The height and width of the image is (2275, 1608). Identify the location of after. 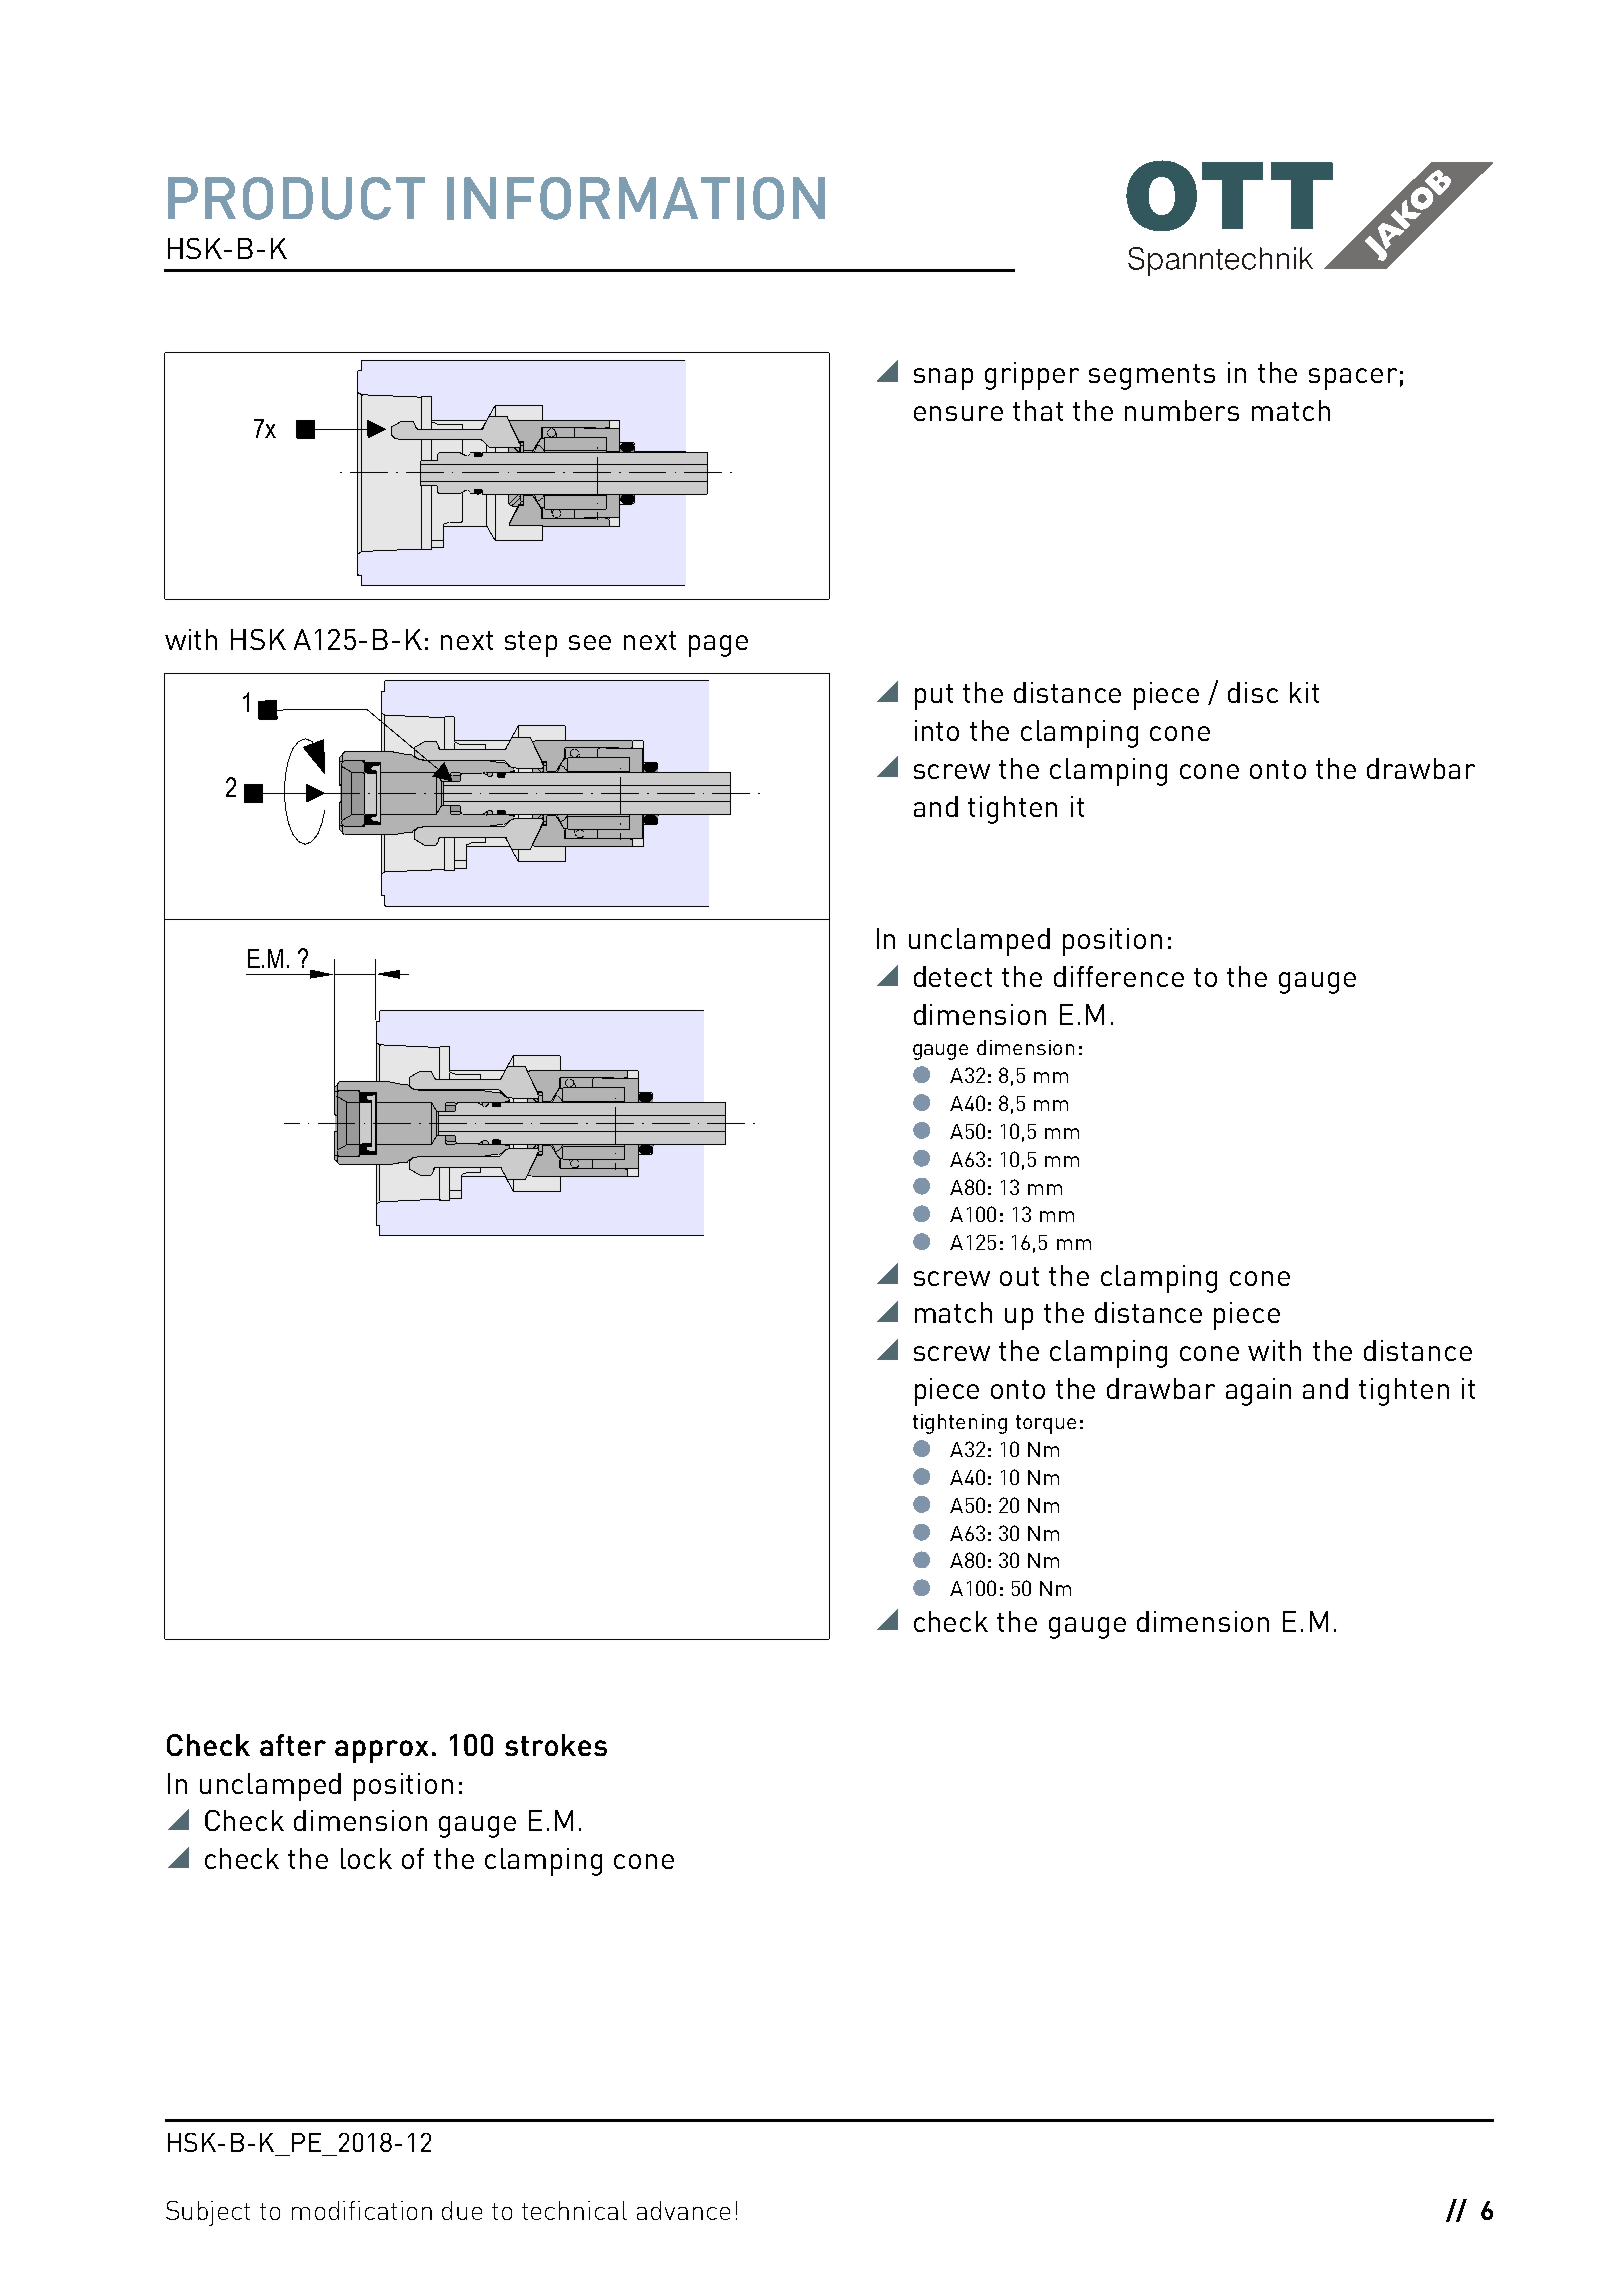
(293, 1745).
